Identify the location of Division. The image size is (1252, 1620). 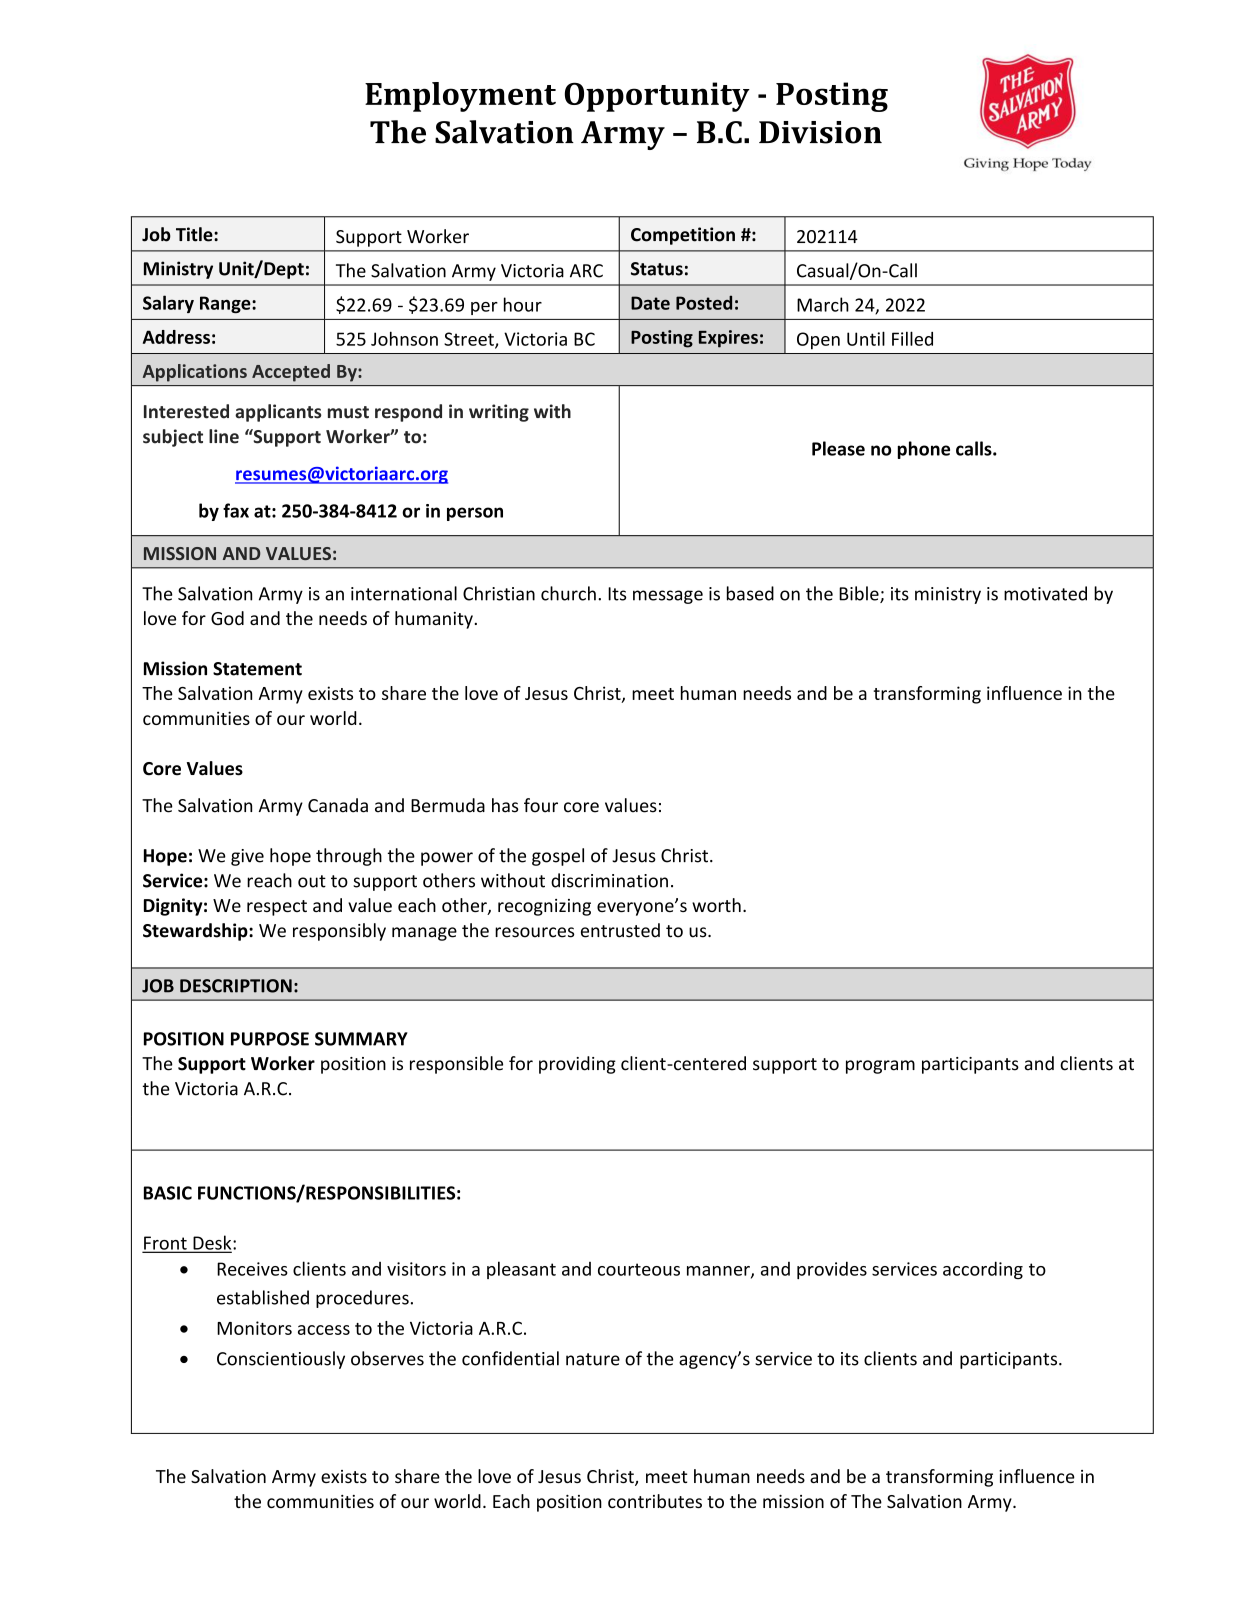
(820, 132).
